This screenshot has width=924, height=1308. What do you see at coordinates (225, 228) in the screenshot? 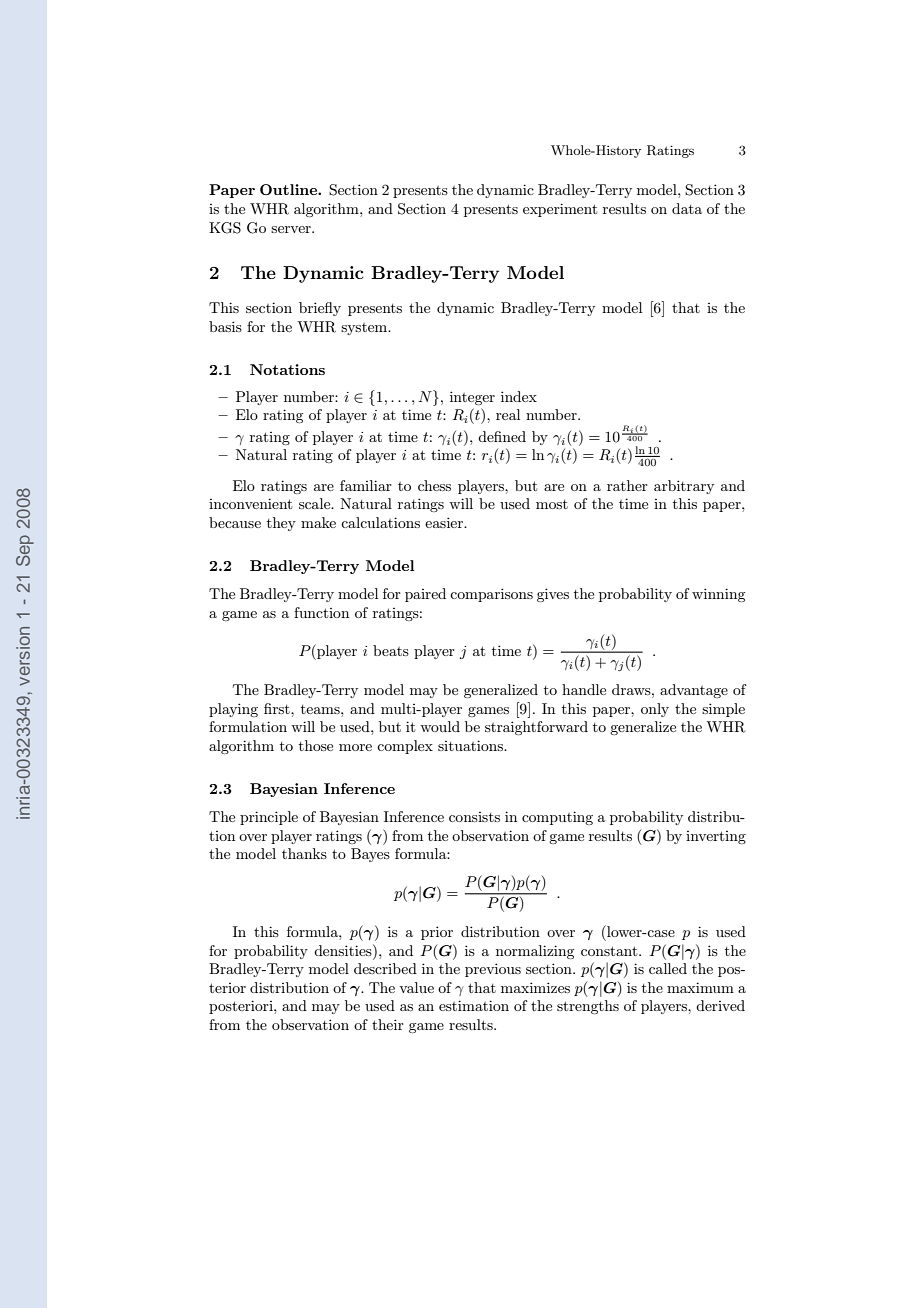
I see `KGS` at bounding box center [225, 228].
